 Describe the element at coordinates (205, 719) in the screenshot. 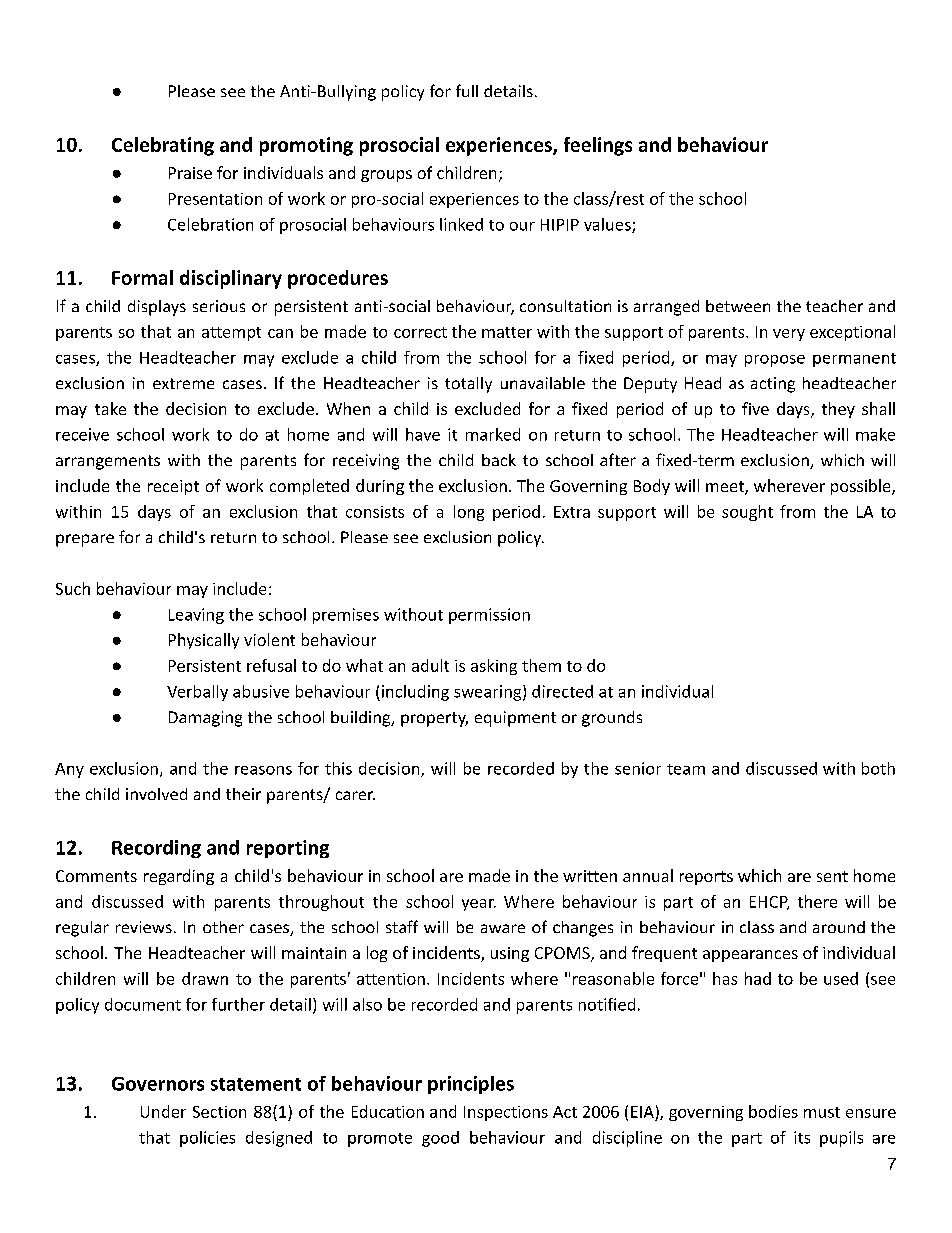

I see `Damaging` at that location.
